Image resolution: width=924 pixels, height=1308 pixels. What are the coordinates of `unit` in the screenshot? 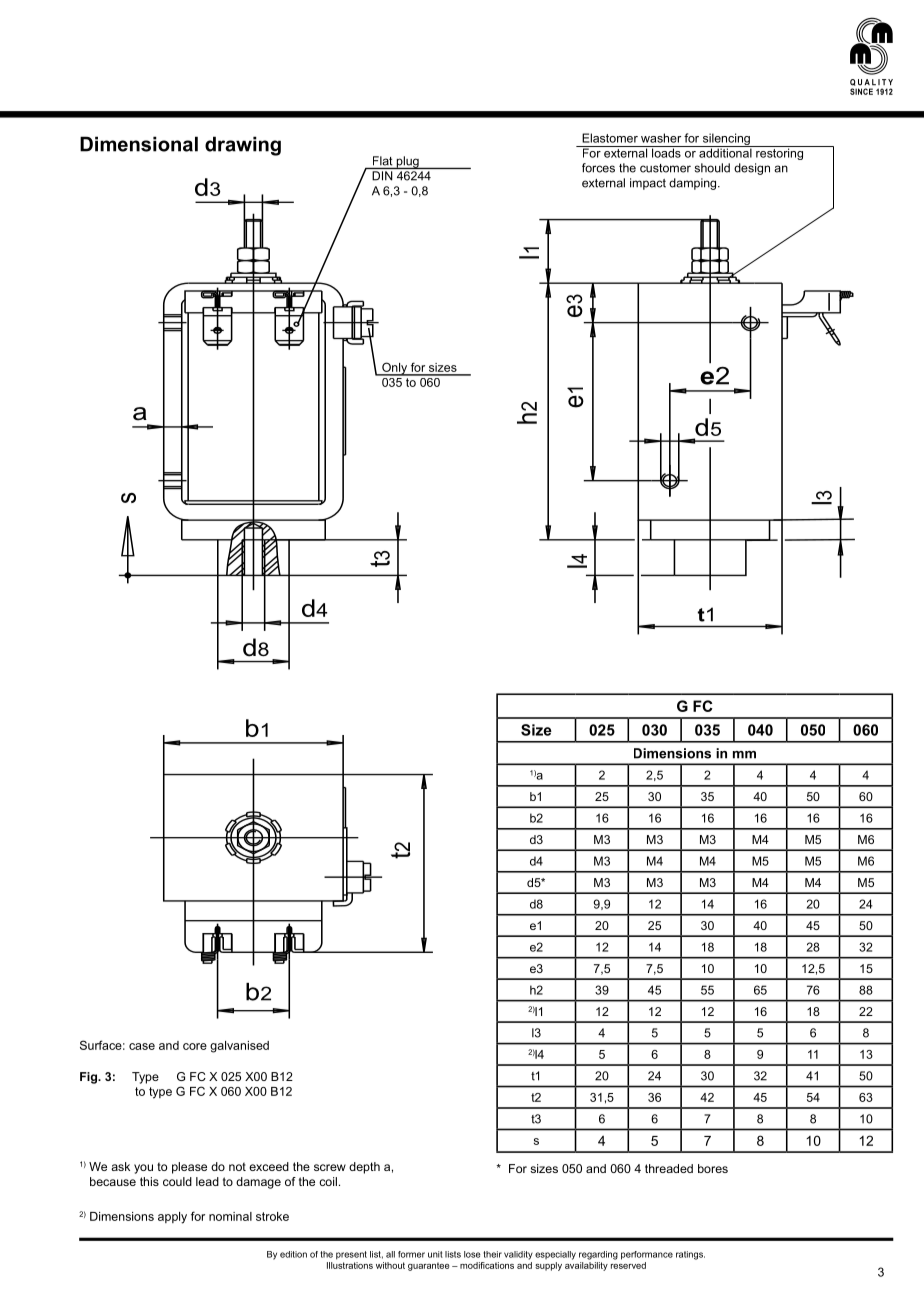 It's located at (435, 1254).
